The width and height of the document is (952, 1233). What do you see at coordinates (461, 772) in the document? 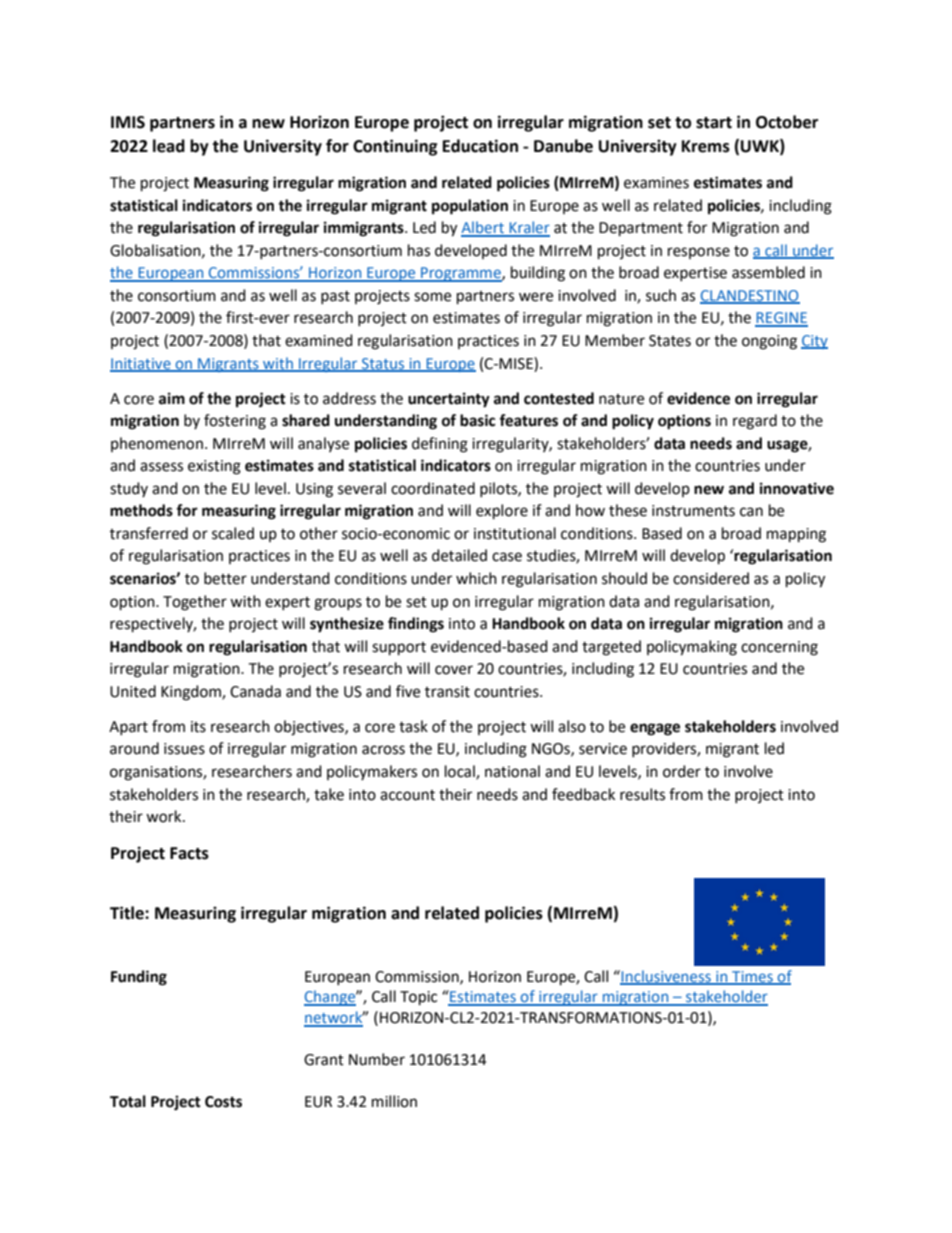
I see `local` at bounding box center [461, 772].
